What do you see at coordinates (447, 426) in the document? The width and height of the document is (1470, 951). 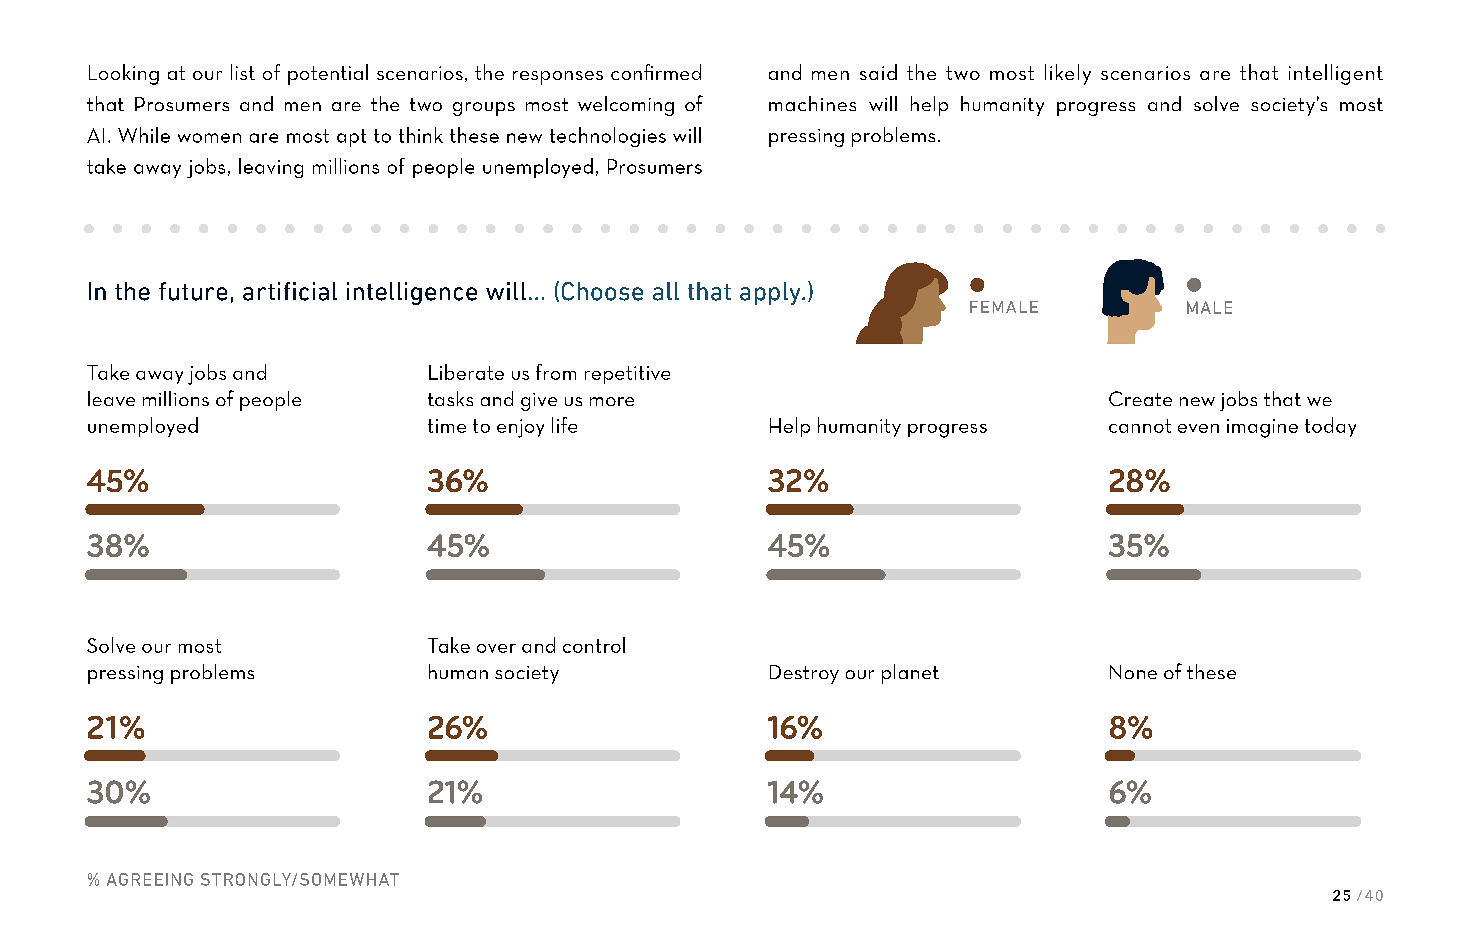 I see `time` at bounding box center [447, 426].
